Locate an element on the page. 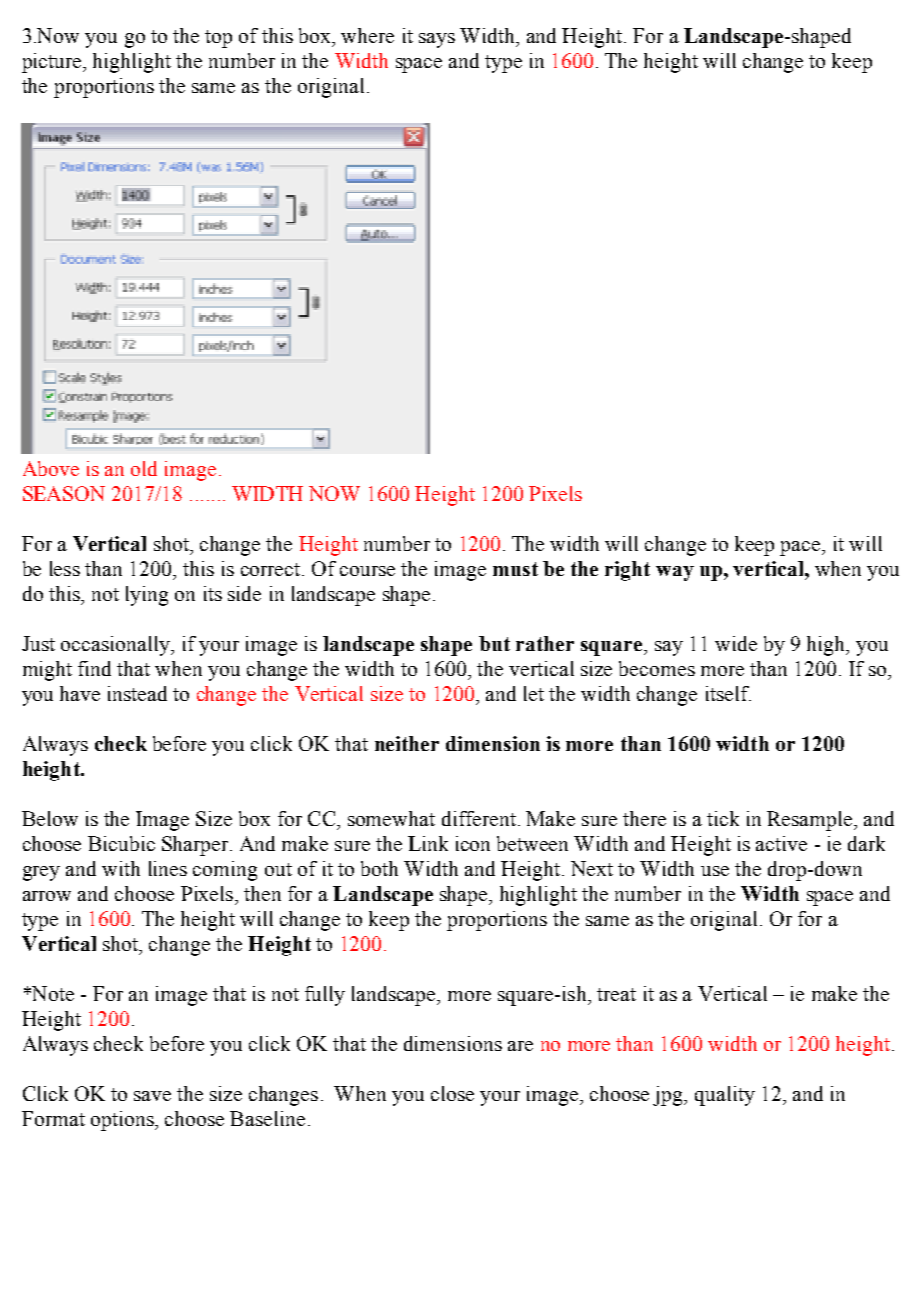  wide is located at coordinates (736, 643).
